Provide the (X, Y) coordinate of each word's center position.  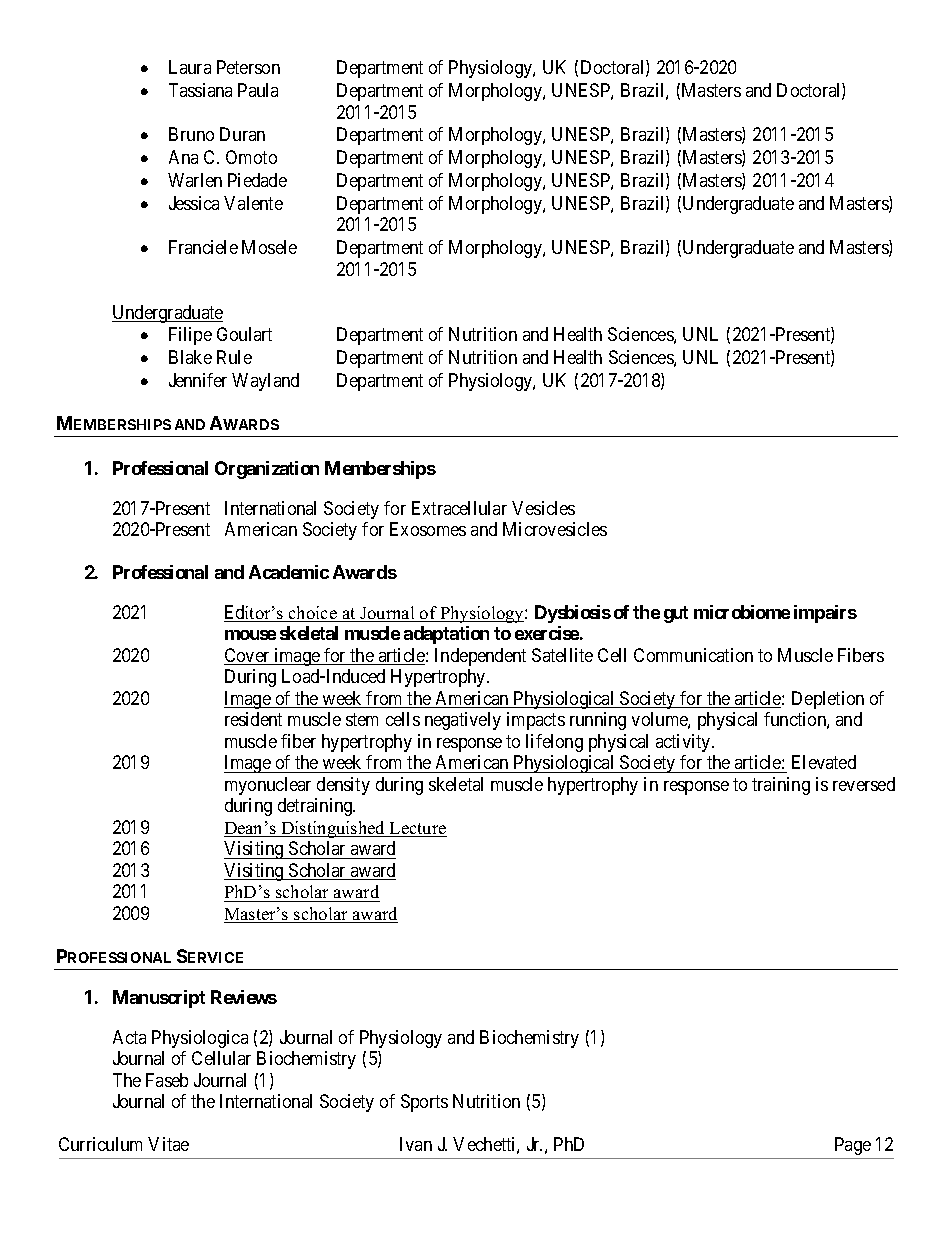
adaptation (446, 635)
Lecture (417, 829)
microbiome (742, 612)
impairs (825, 614)
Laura (190, 67)
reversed (864, 784)
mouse (250, 635)
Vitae (168, 1144)
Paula (258, 90)
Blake (190, 357)
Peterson (248, 67)
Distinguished (333, 829)
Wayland (265, 382)
